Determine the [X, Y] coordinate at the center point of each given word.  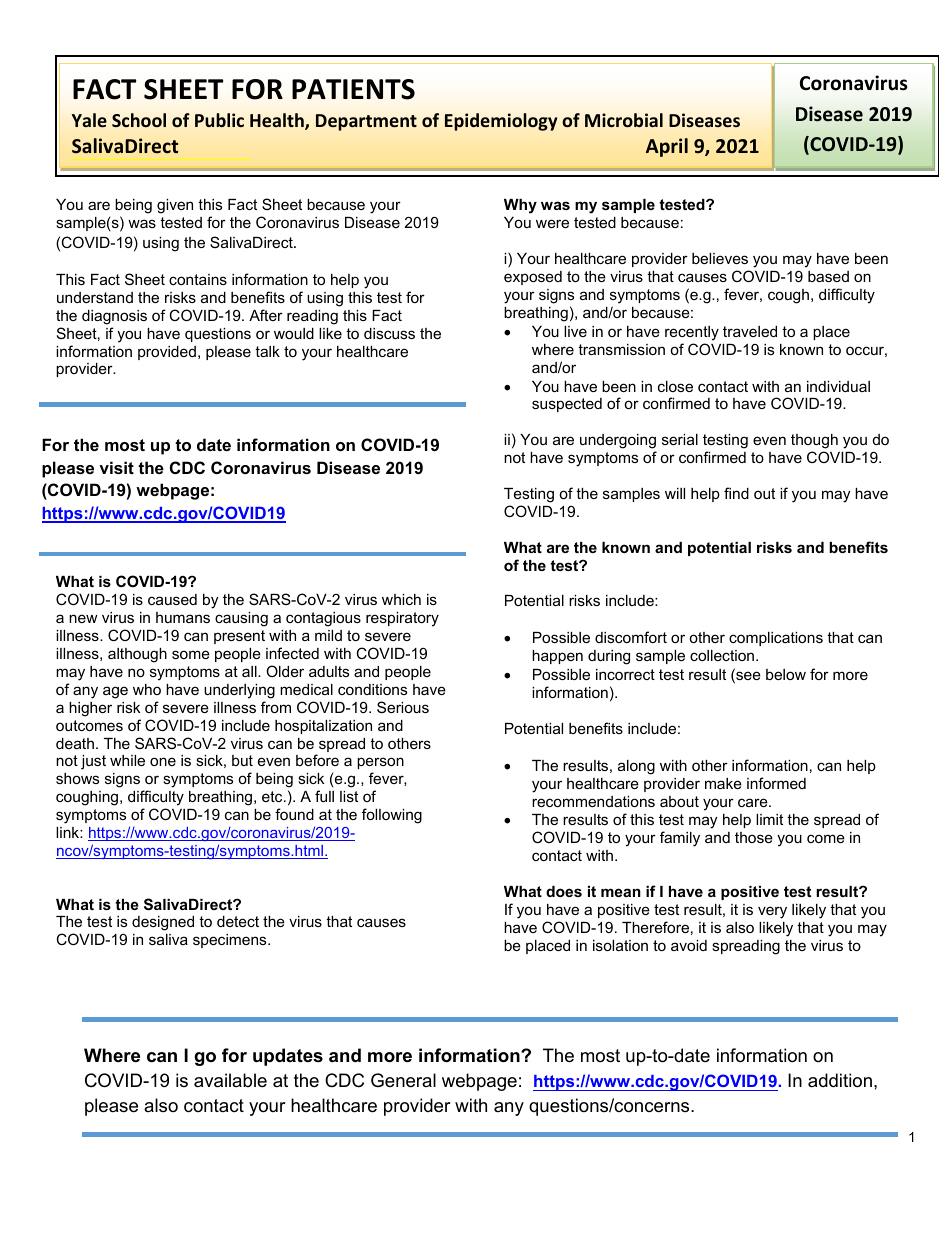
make [723, 783]
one [163, 761]
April [667, 147]
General [403, 1080]
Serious [403, 707]
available [230, 1080]
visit [116, 467]
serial [680, 439]
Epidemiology [501, 122]
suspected [567, 405]
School [139, 120]
